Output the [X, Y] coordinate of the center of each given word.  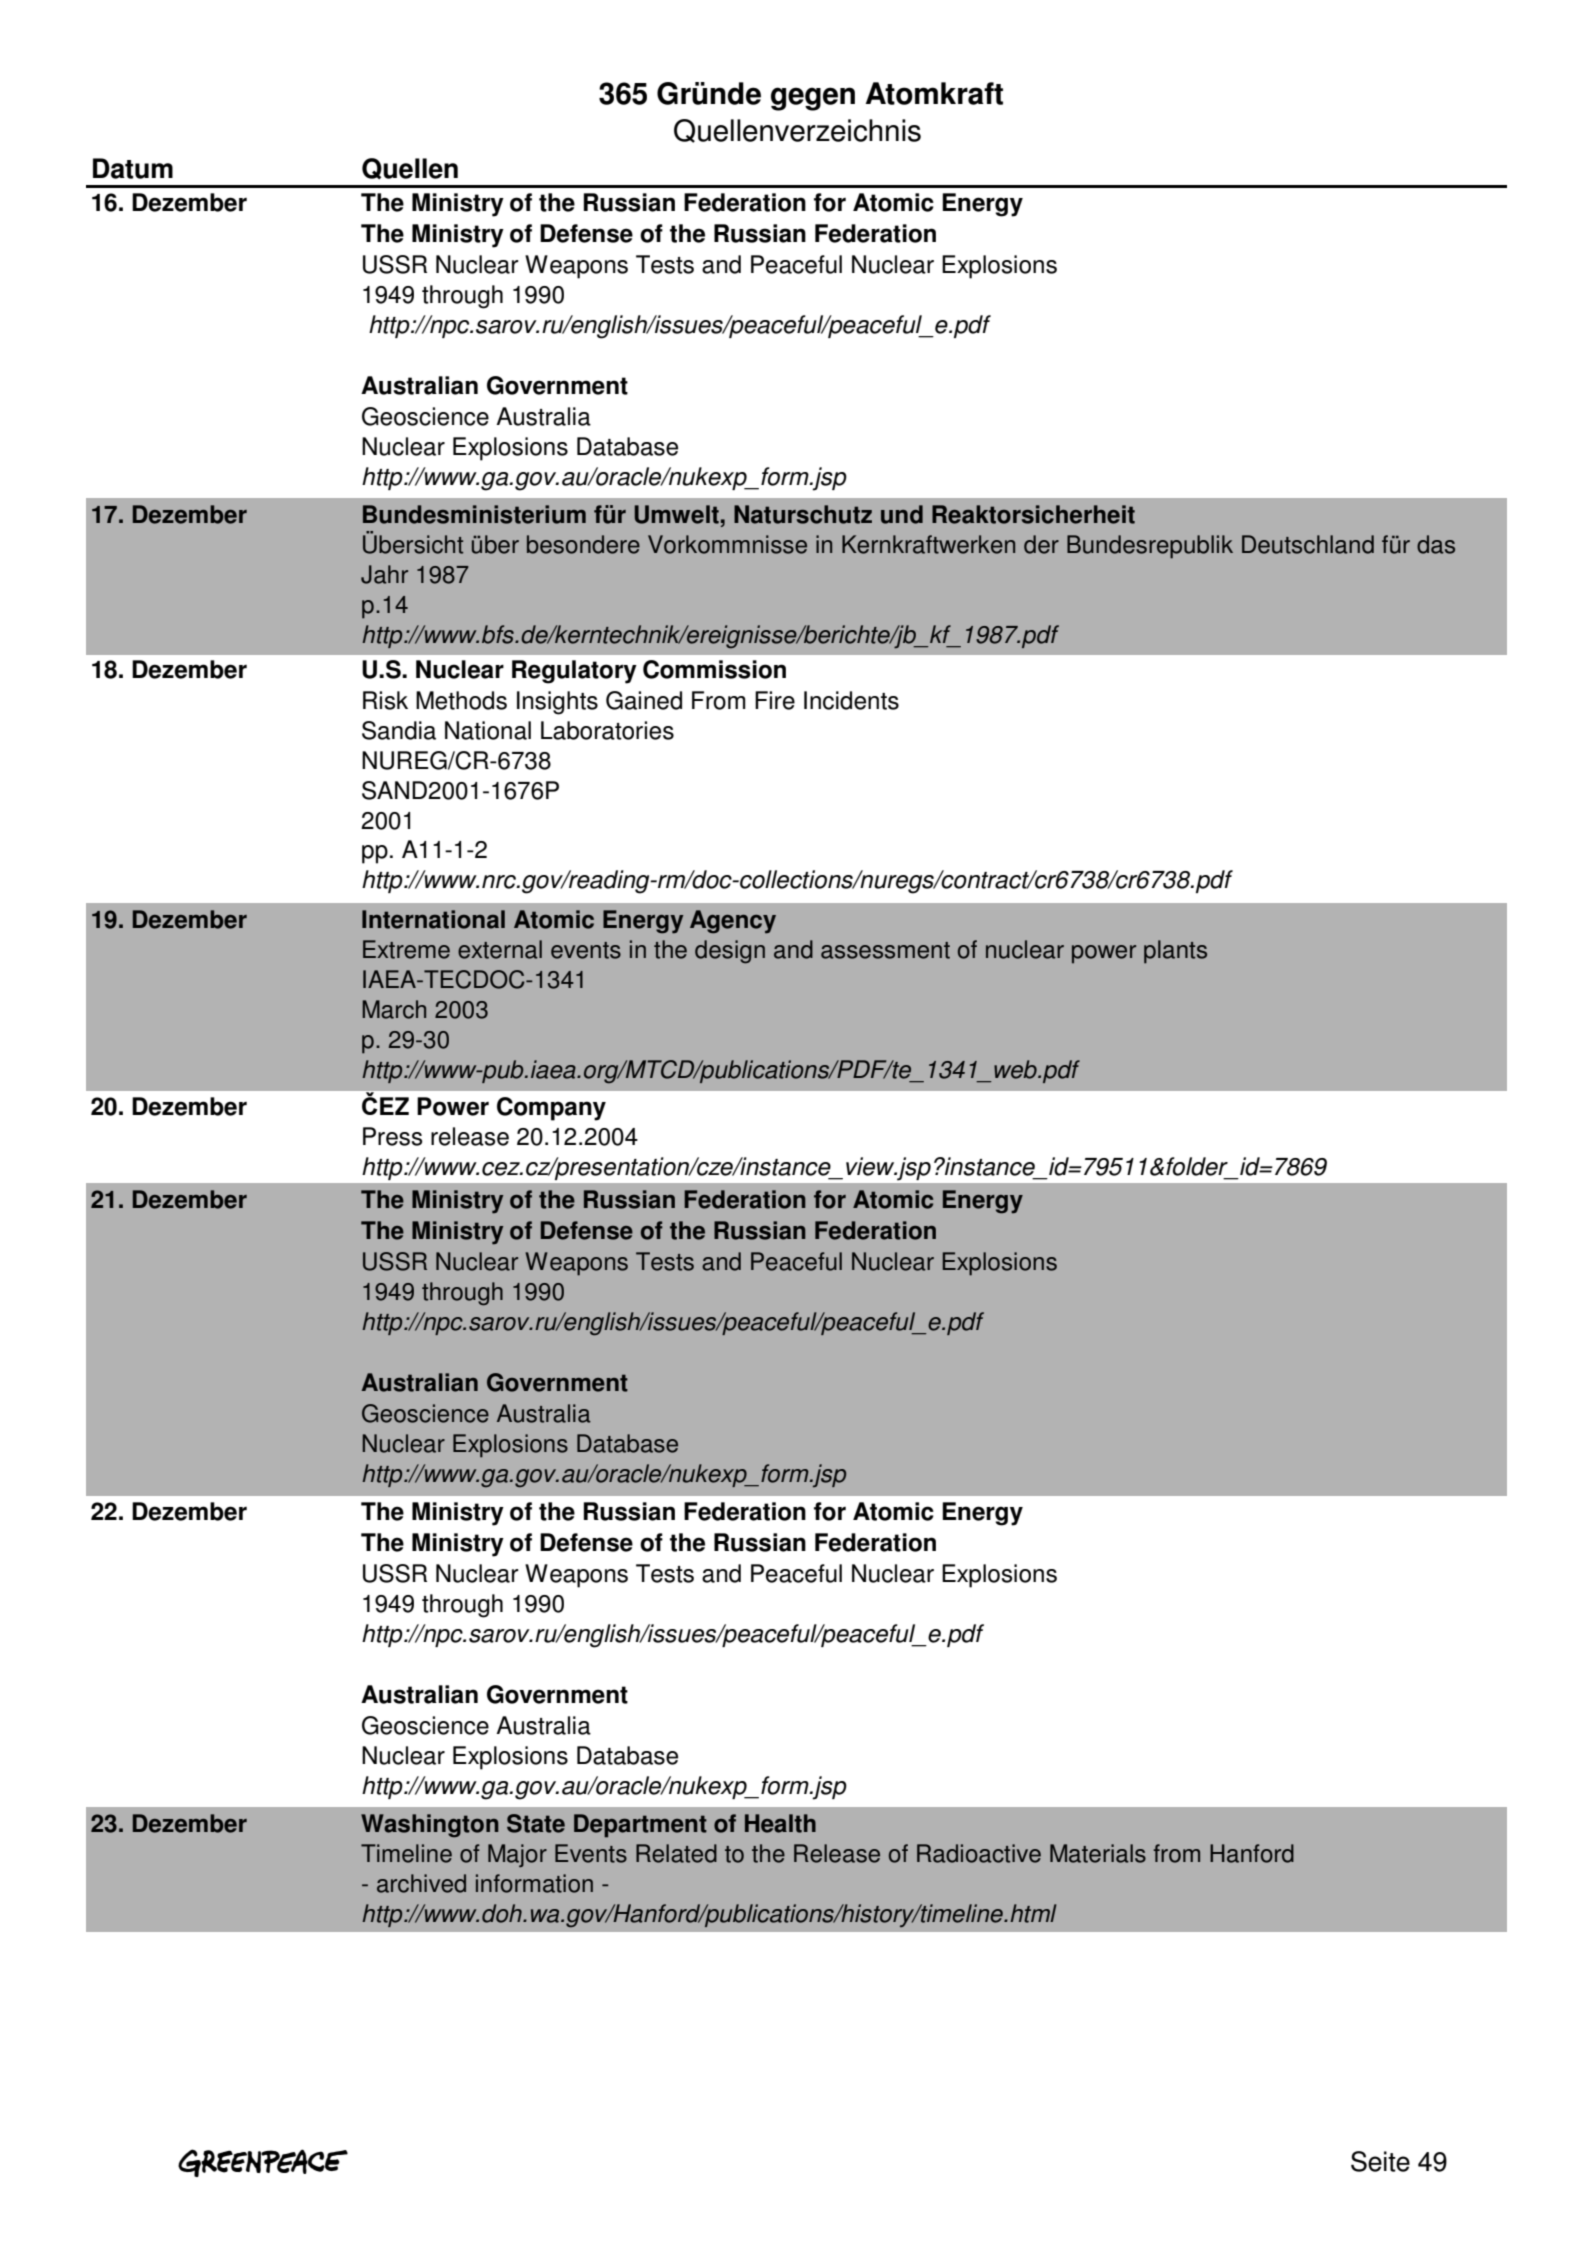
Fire [775, 700]
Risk [385, 700]
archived [421, 1883]
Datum [133, 168]
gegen [813, 99]
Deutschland [1308, 544]
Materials [1098, 1853]
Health [780, 1823]
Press [393, 1136]
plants [1175, 952]
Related [676, 1853]
